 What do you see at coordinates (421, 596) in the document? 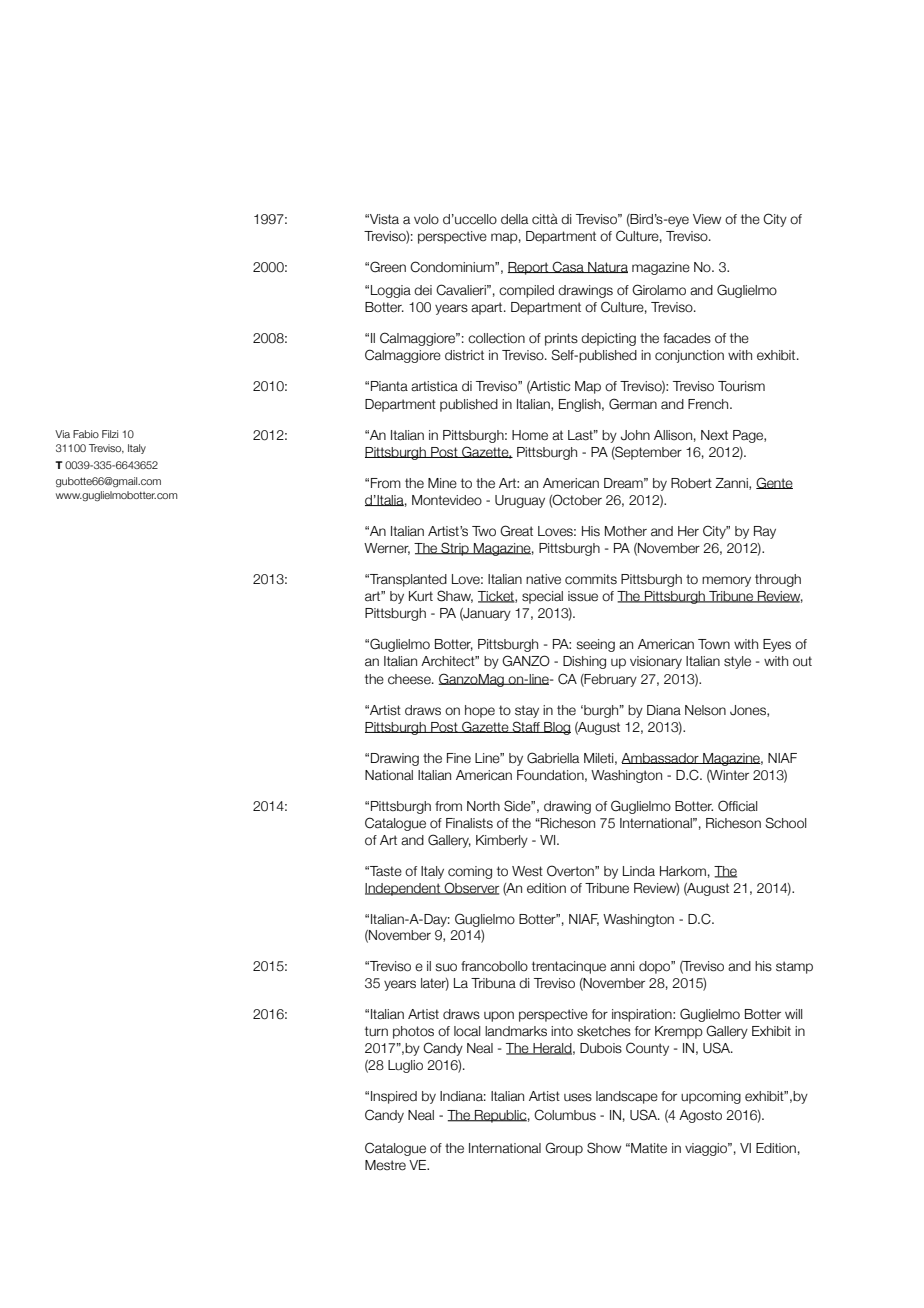
I see `Kurt` at bounding box center [421, 596].
